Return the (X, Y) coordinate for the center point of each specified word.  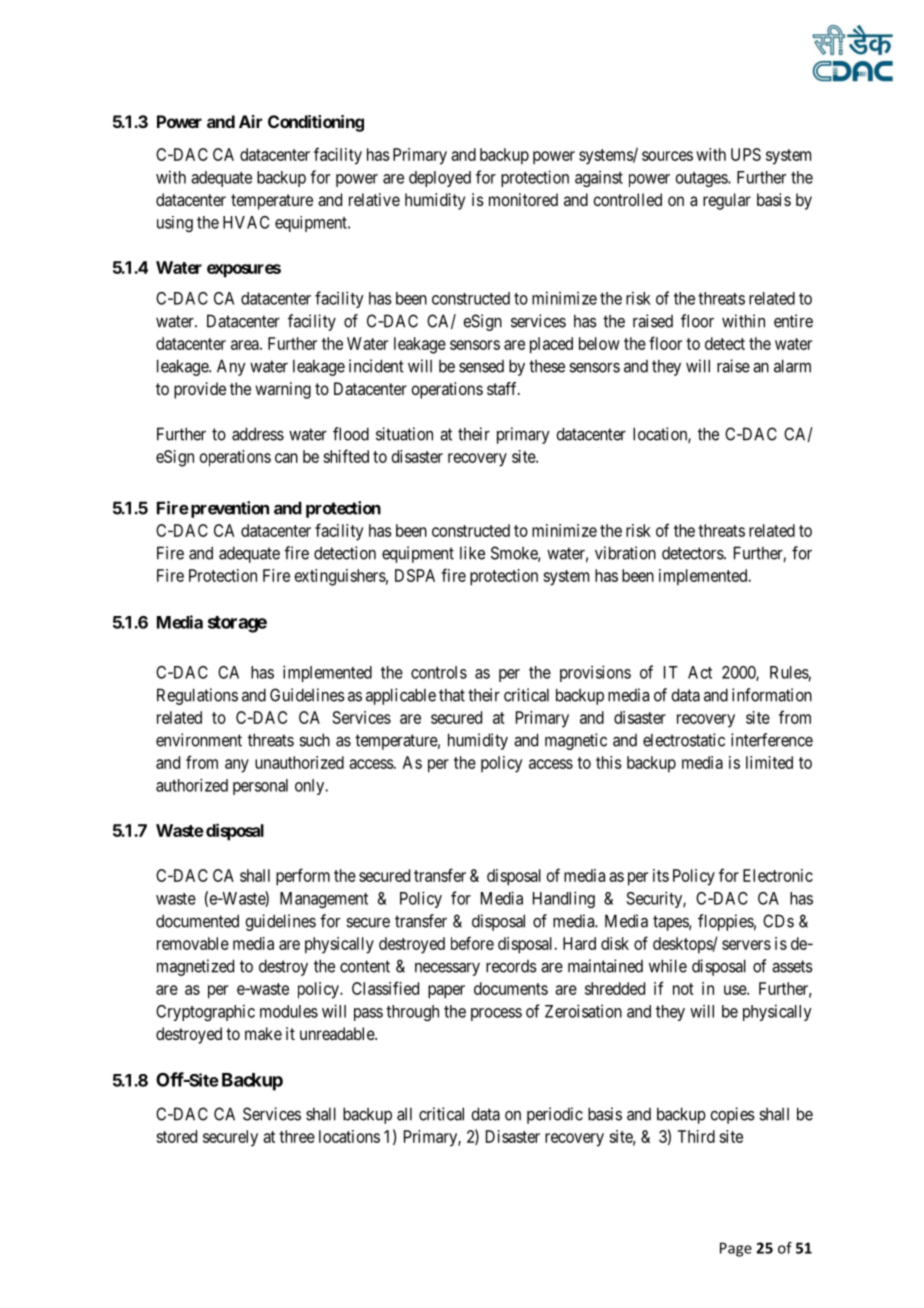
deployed (440, 179)
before (472, 943)
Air (250, 121)
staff (503, 388)
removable (193, 943)
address (258, 434)
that (452, 695)
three (297, 1136)
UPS (746, 154)
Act (700, 672)
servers (746, 945)
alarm (792, 366)
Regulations (197, 696)
